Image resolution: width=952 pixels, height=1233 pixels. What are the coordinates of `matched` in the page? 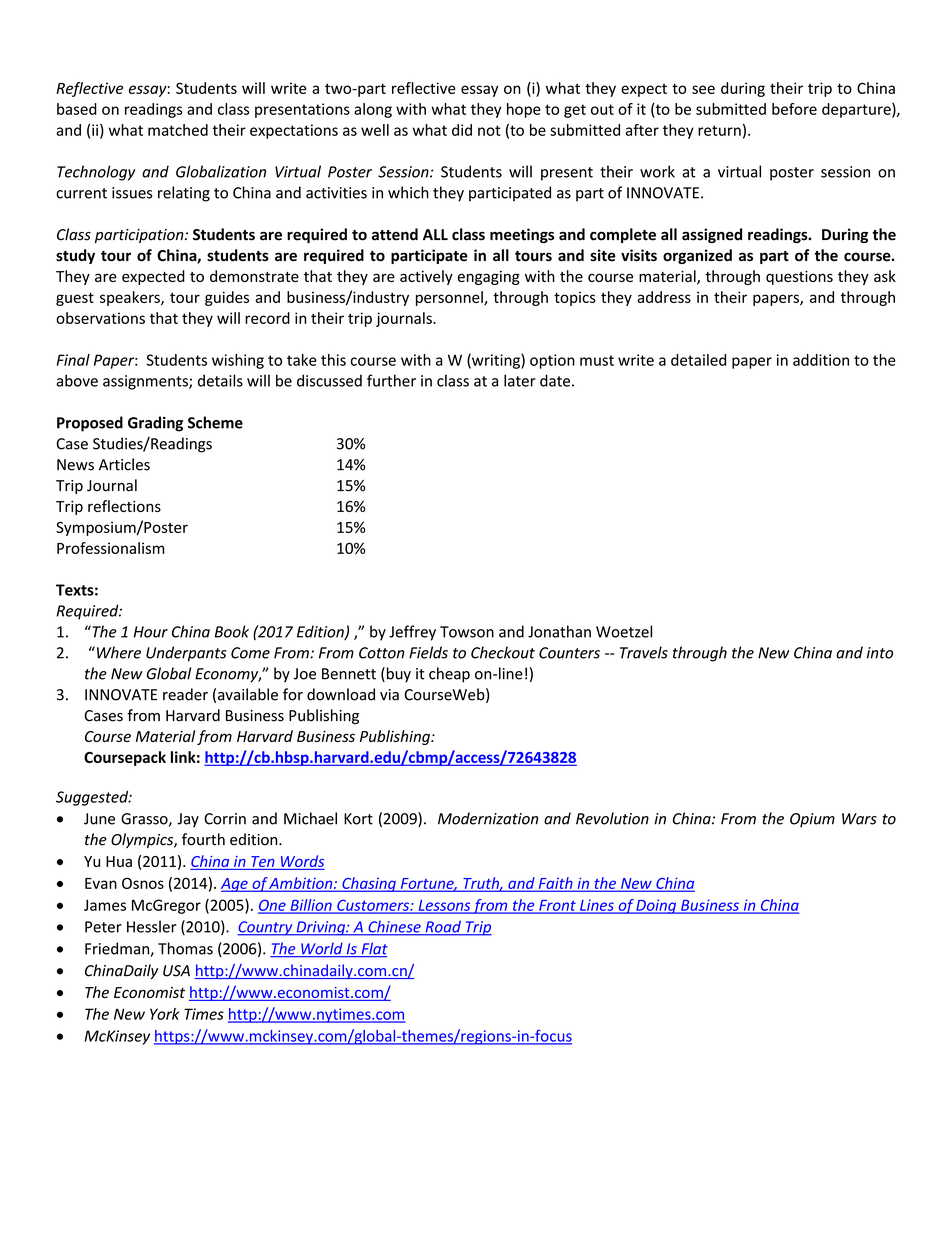 It's located at (178, 130).
